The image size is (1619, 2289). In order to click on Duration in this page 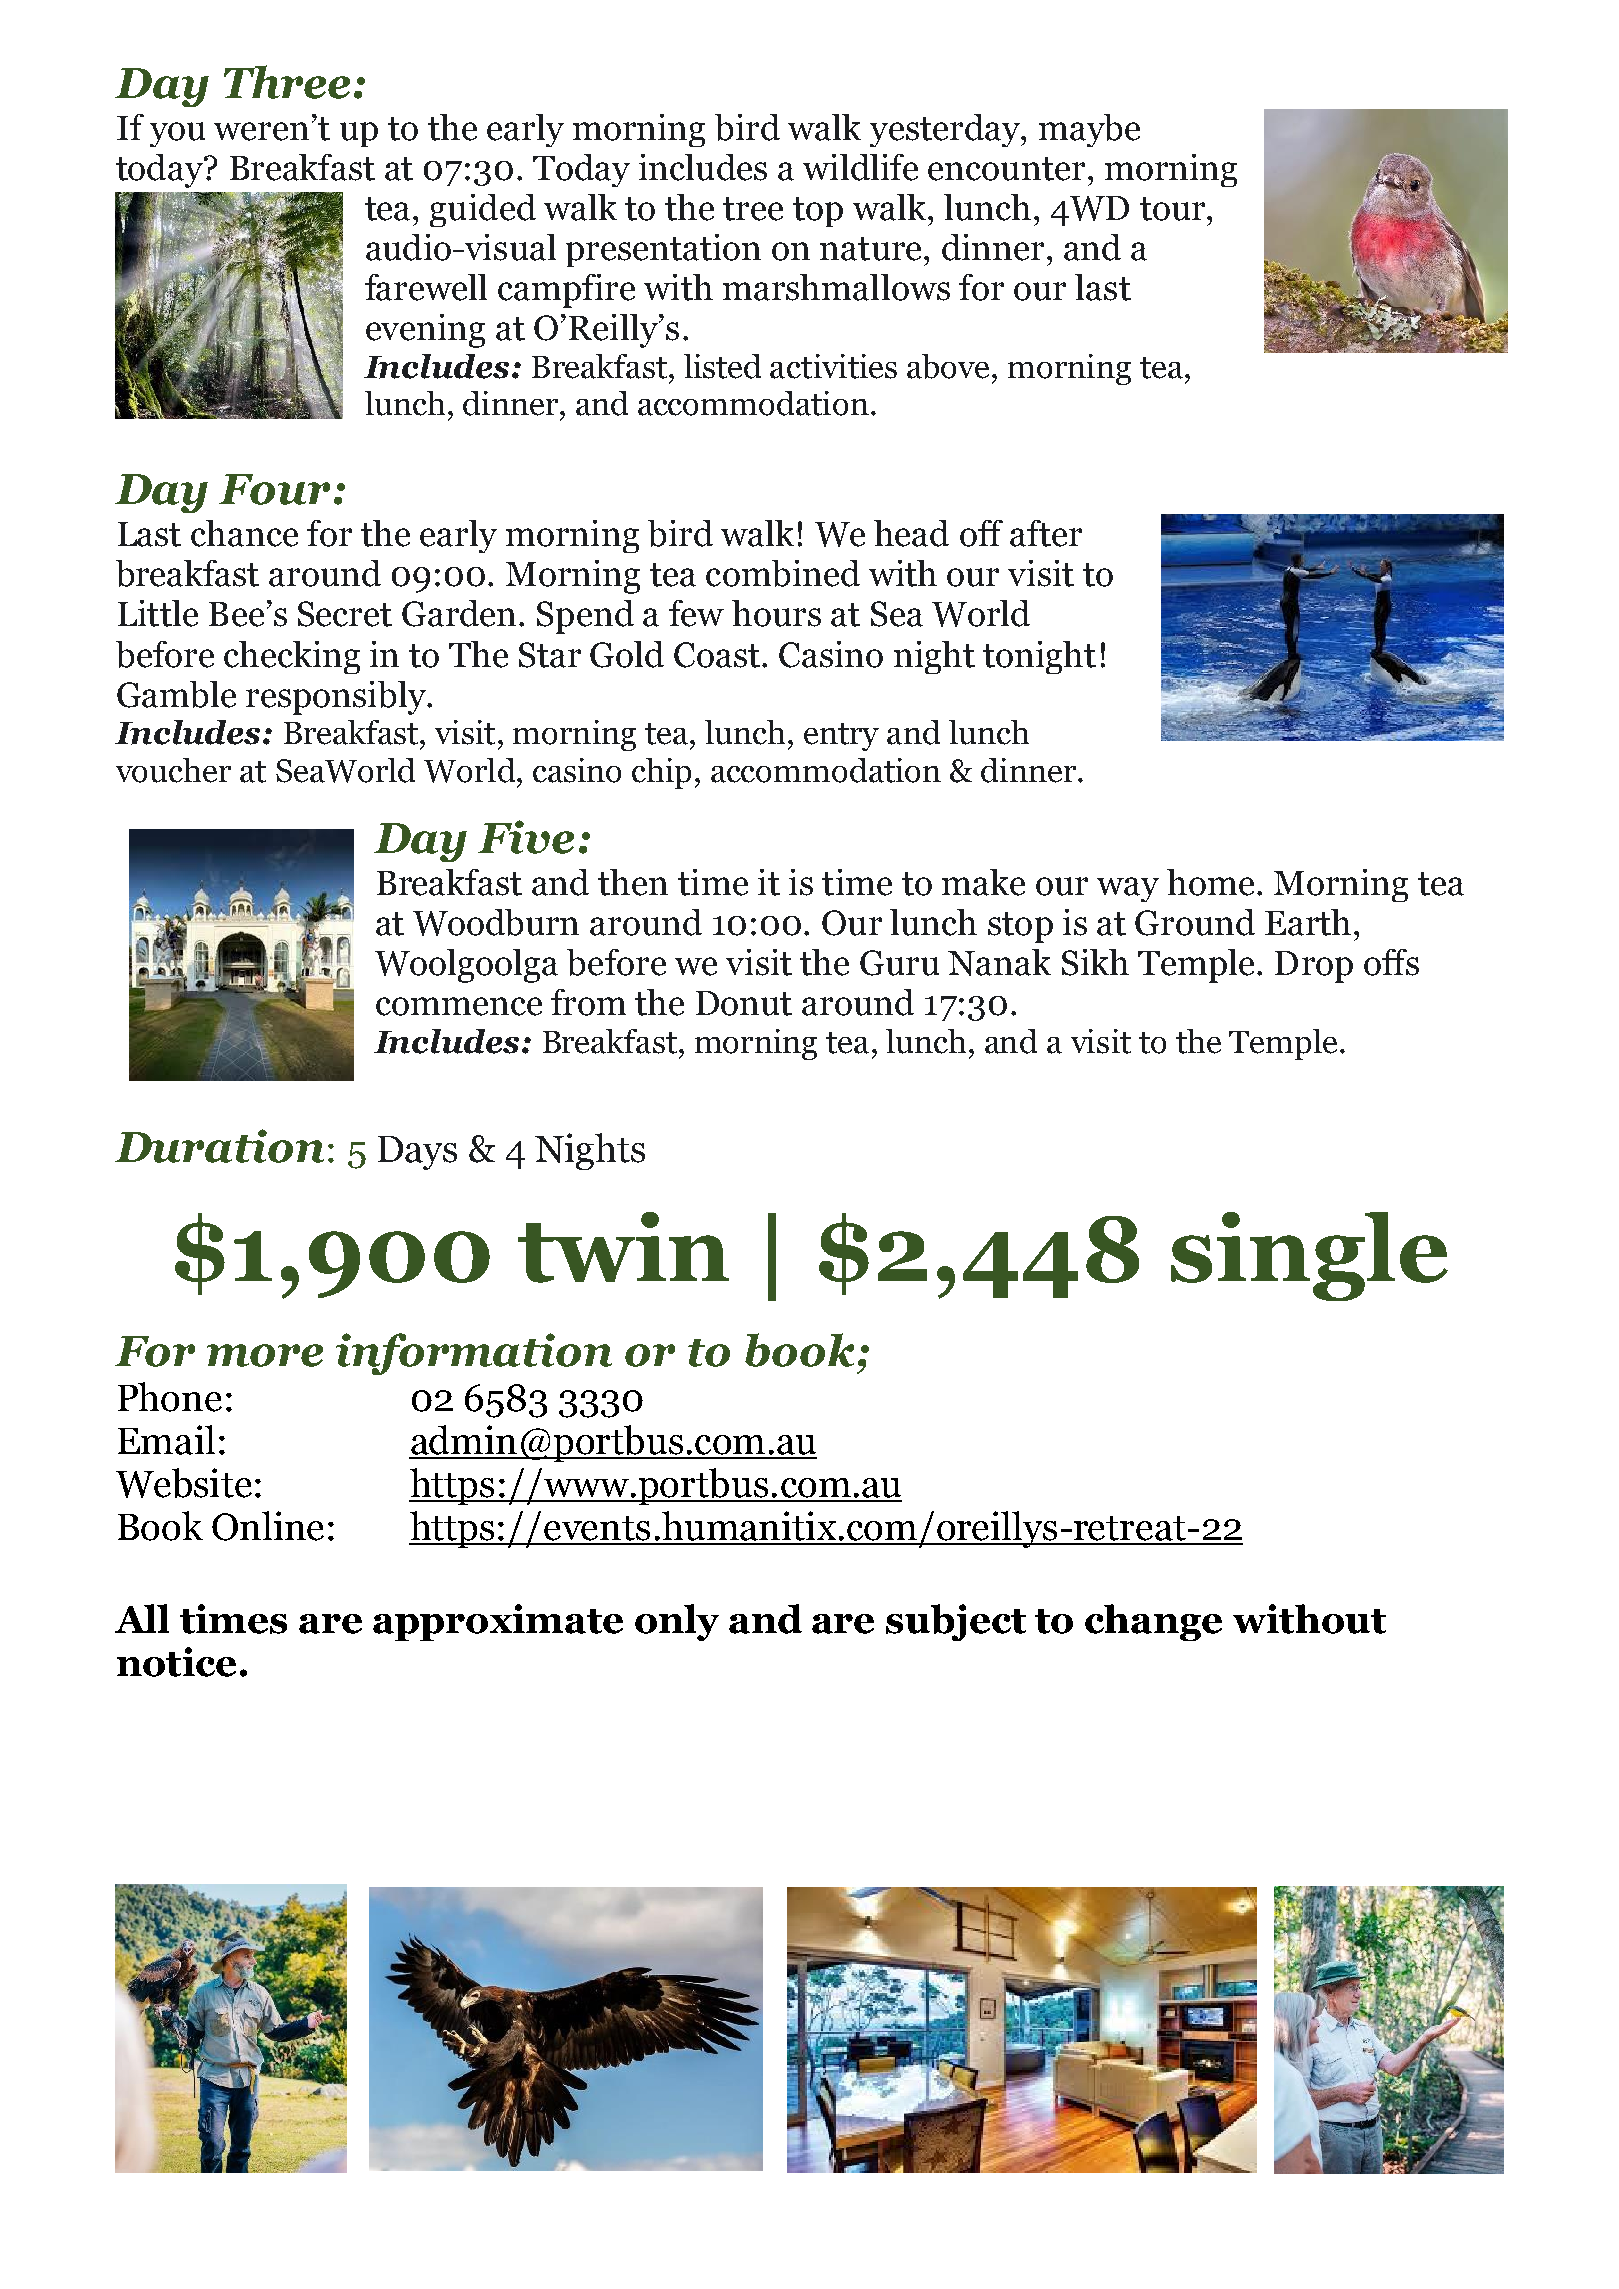, I will do `click(219, 1146)`.
